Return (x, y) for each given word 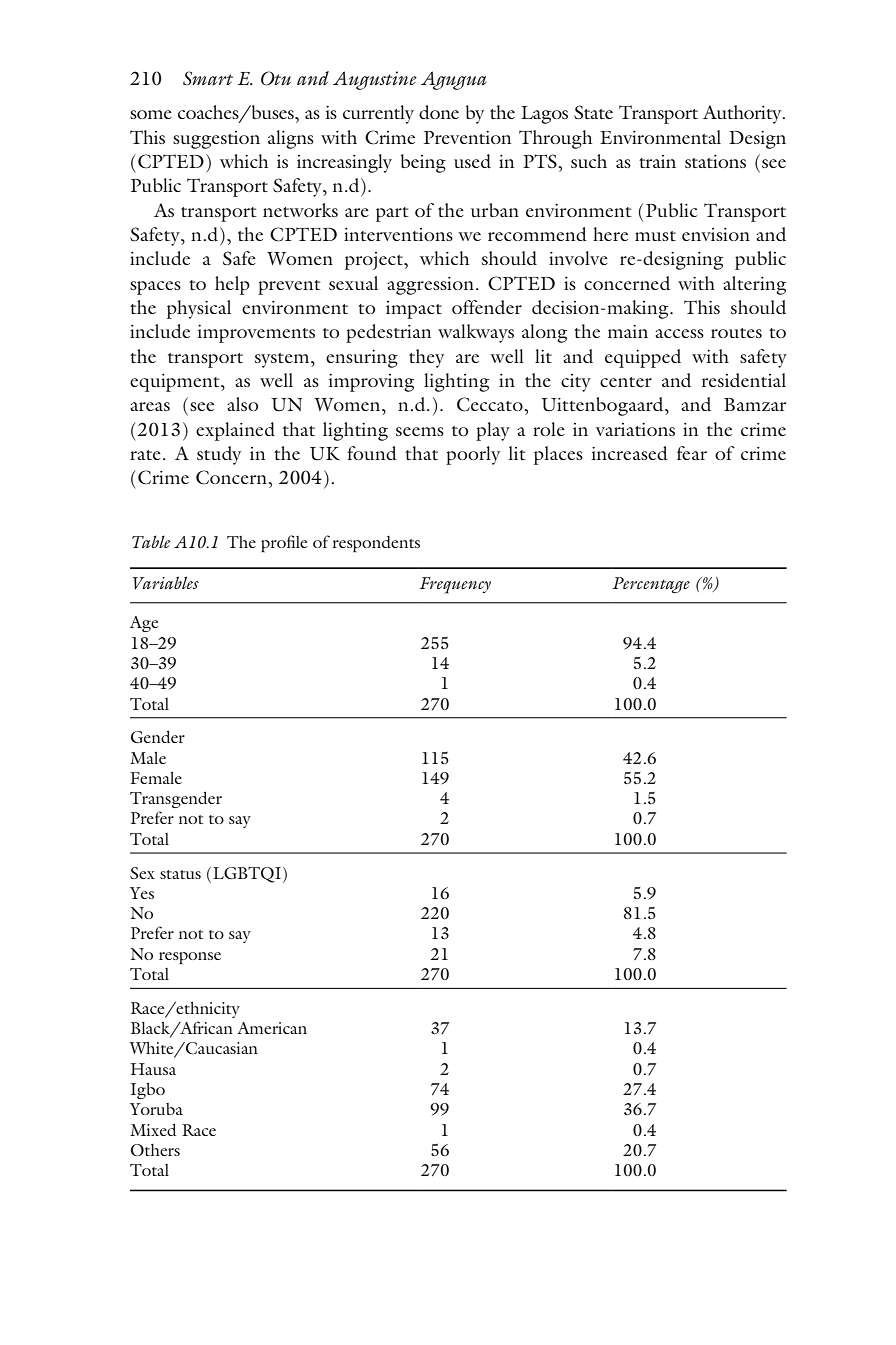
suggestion (216, 140)
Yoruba (156, 1109)
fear (692, 453)
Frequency (455, 585)
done (439, 112)
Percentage (651, 585)
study (219, 455)
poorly (473, 455)
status (180, 874)
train (657, 161)
